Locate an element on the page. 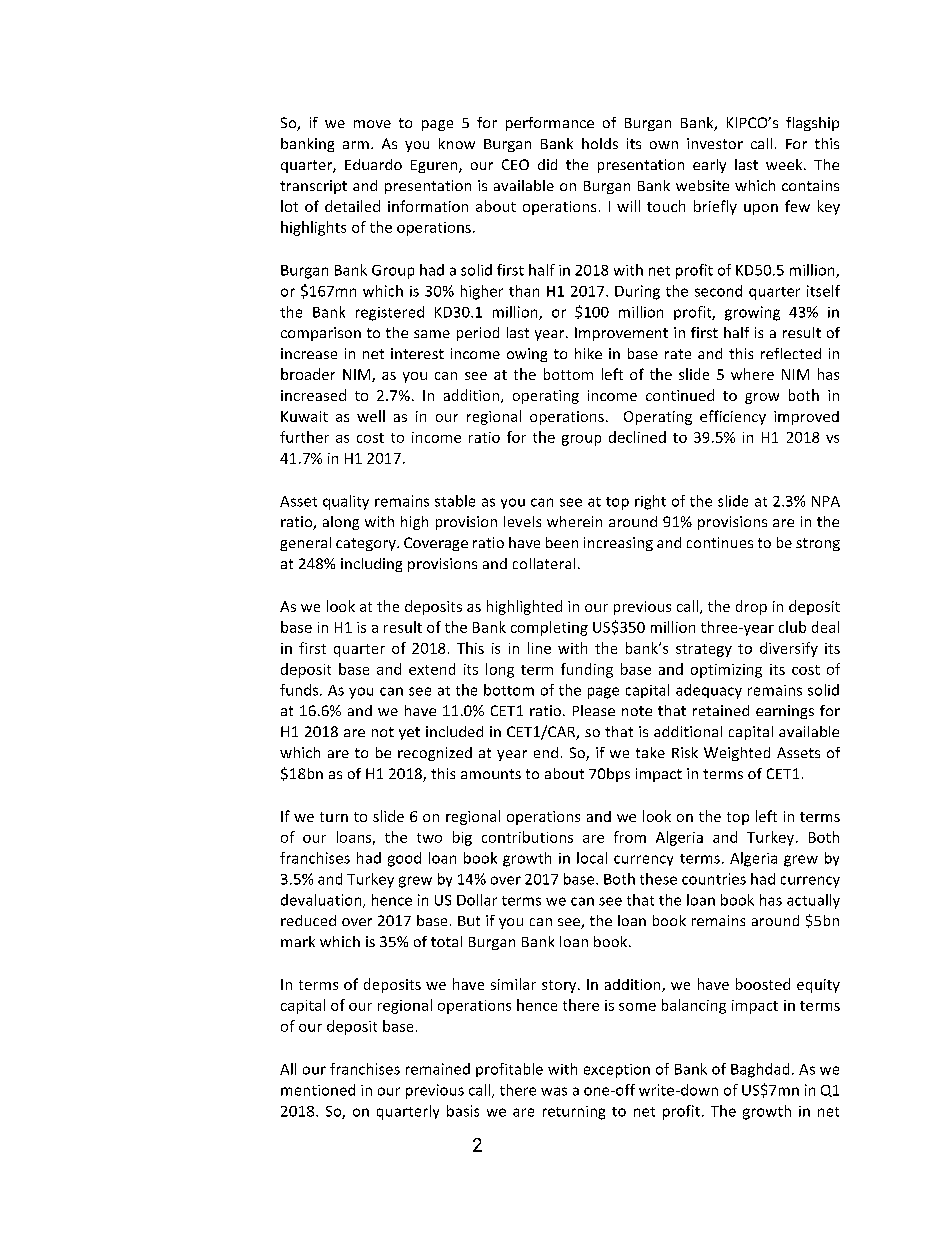 The height and width of the document is (1233, 952). mentioned is located at coordinates (318, 1090).
